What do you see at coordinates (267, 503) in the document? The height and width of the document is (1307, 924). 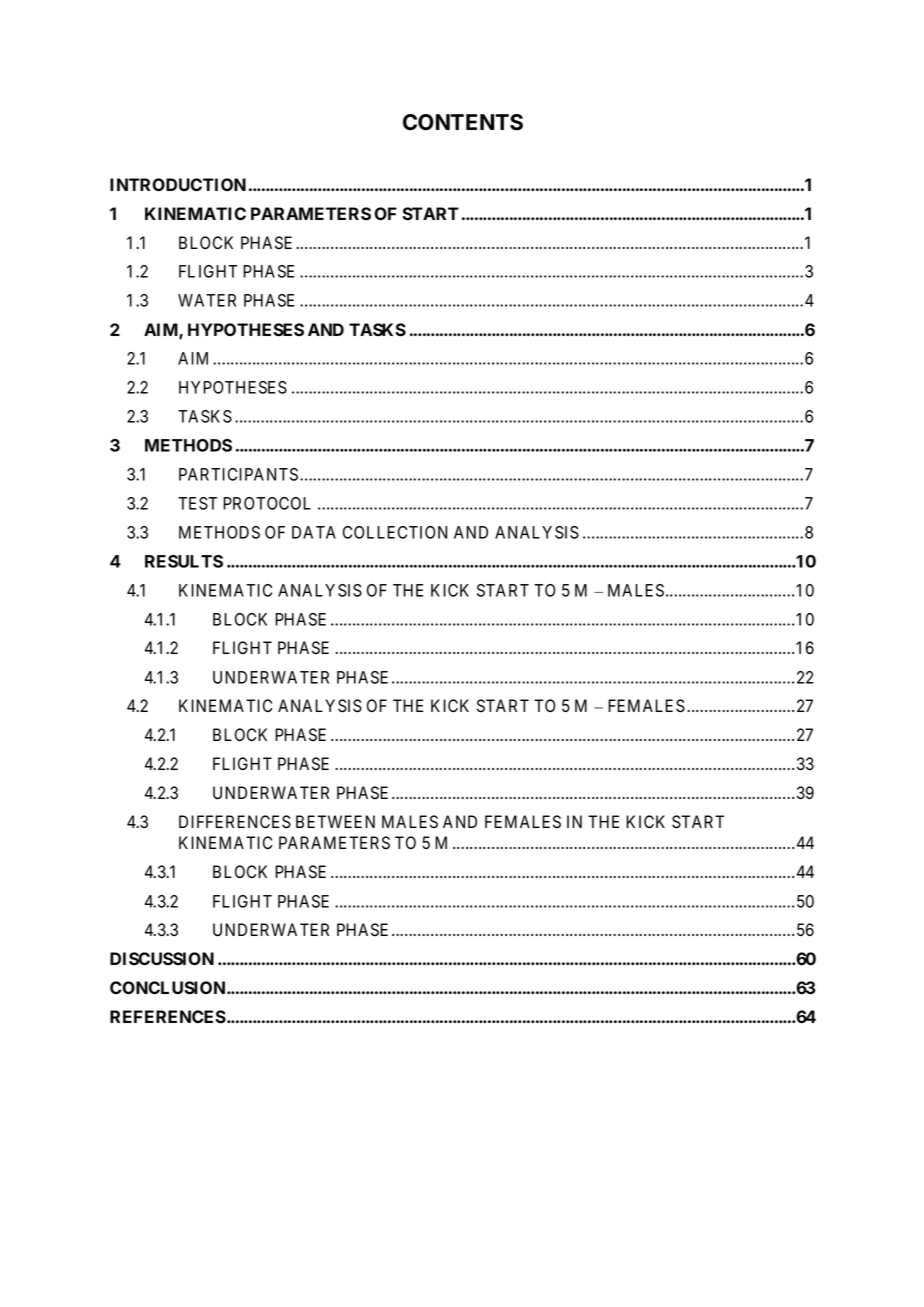 I see `PROTOCOL` at bounding box center [267, 503].
